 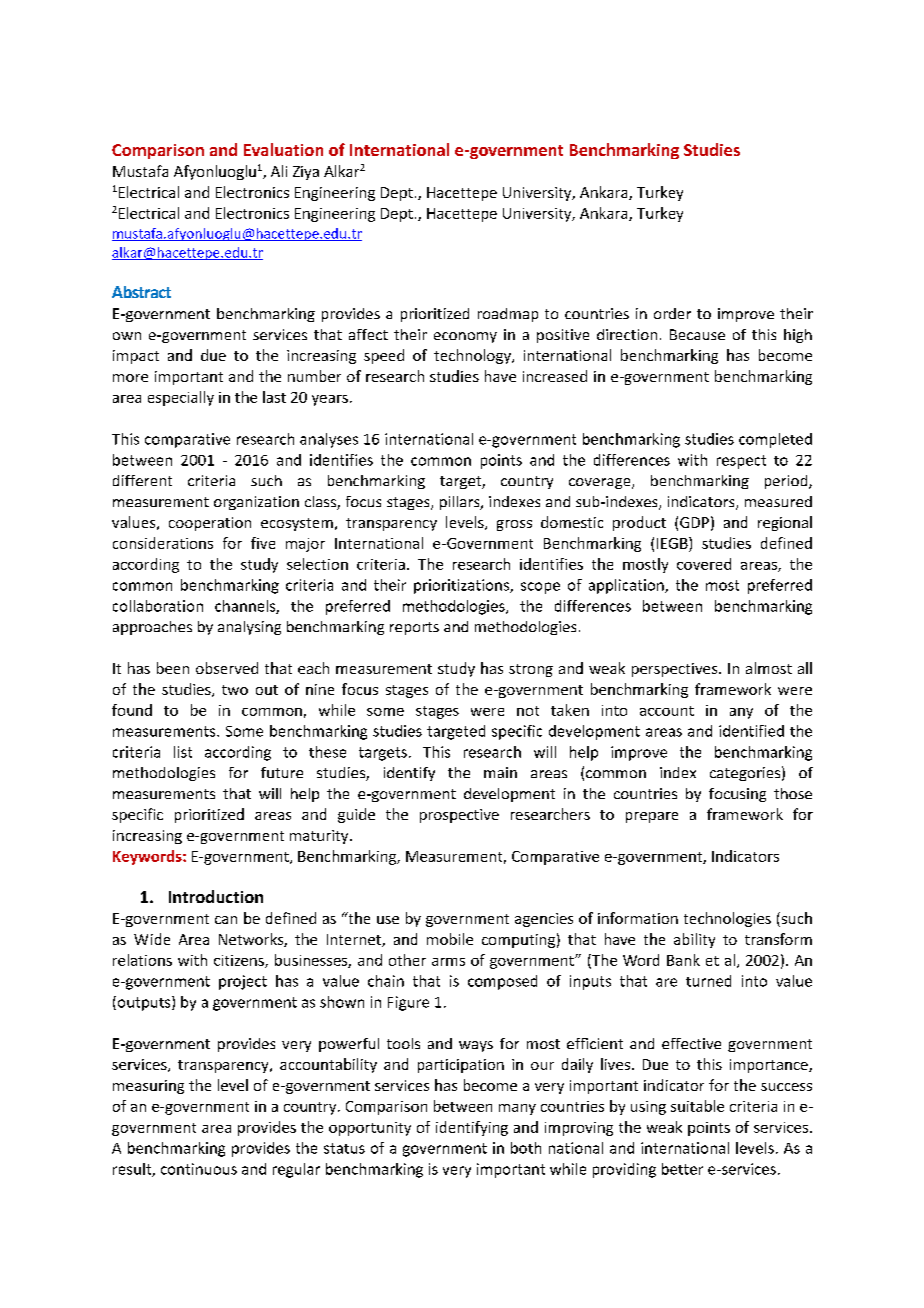 I want to click on perspectives, so click(x=676, y=670).
